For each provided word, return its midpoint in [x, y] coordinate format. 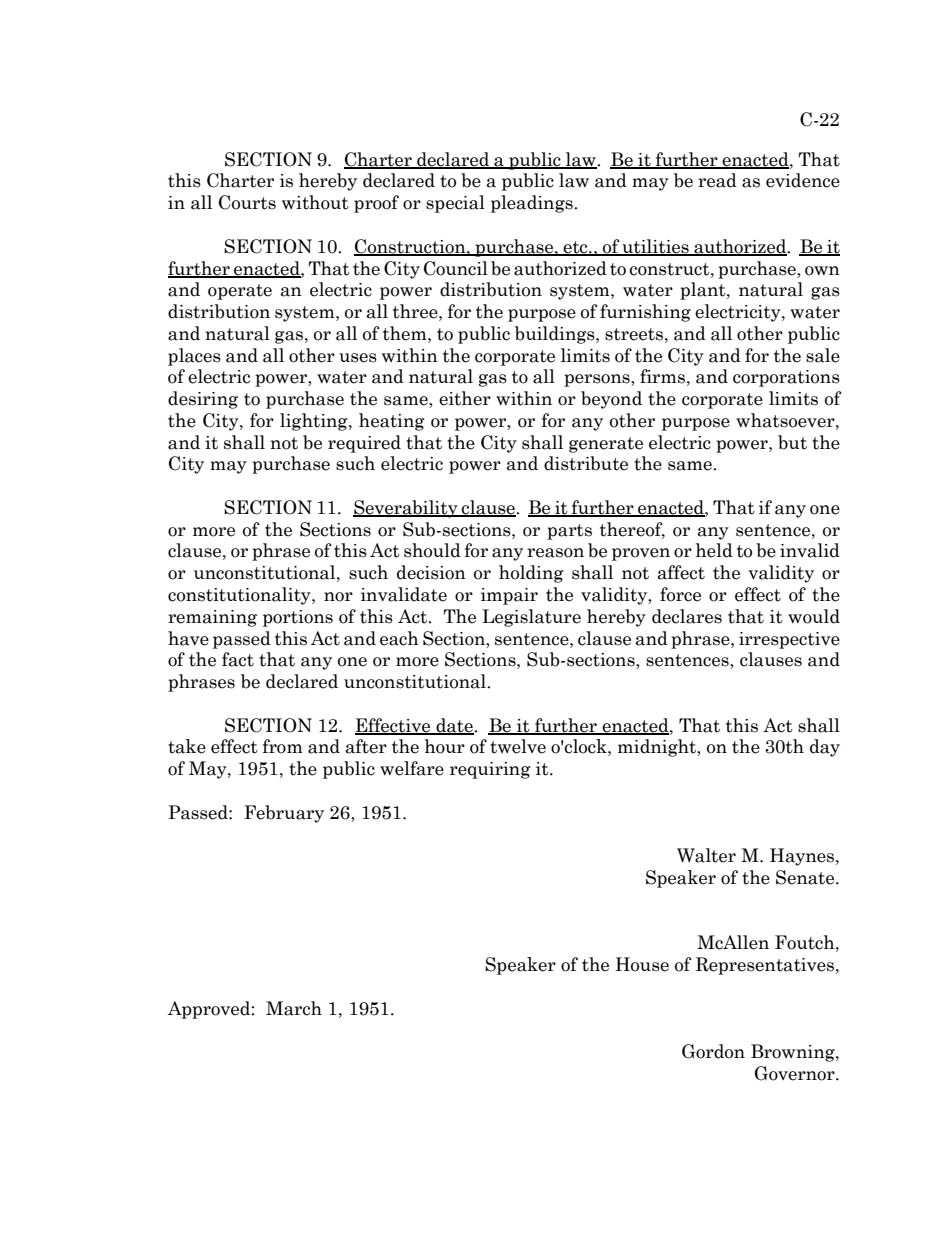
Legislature [531, 618]
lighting [315, 422]
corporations [786, 378]
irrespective [789, 640]
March [294, 1008]
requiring [490, 770]
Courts [247, 202]
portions [298, 618]
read [717, 180]
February [284, 814]
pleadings [533, 204]
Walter [706, 855]
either [465, 398]
